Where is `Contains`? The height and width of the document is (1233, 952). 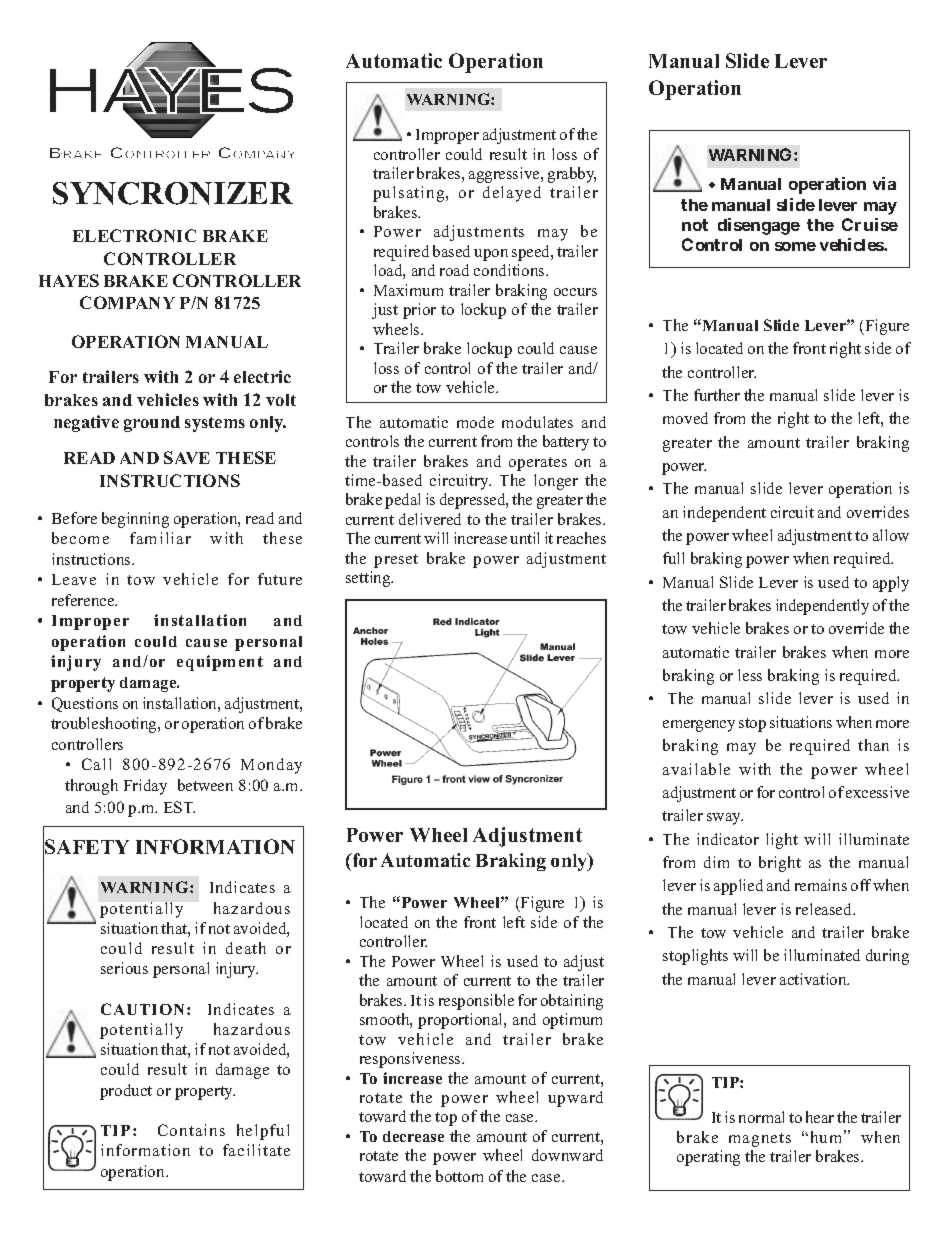 Contains is located at coordinates (191, 1130).
